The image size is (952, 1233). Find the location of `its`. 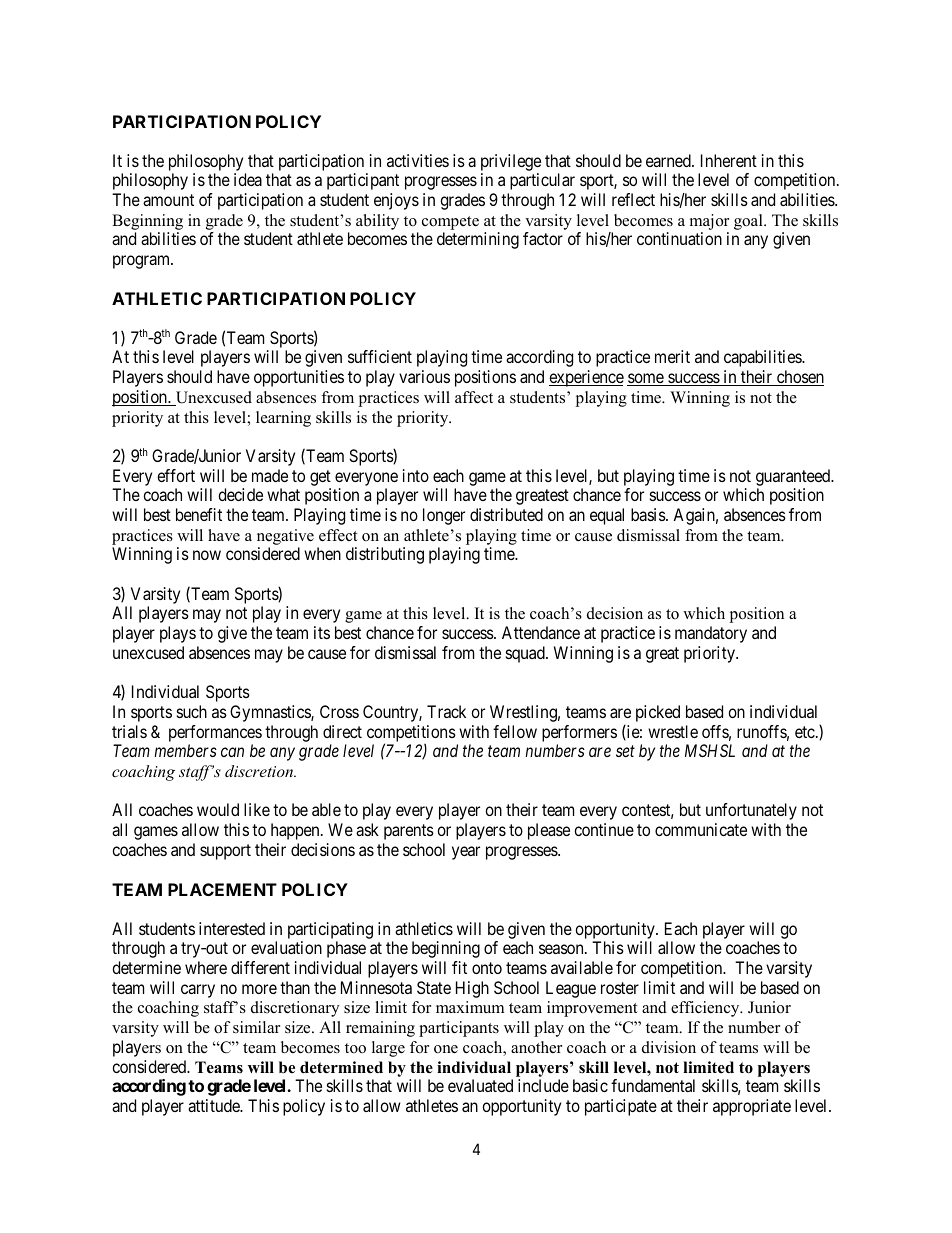

its is located at coordinates (322, 632).
